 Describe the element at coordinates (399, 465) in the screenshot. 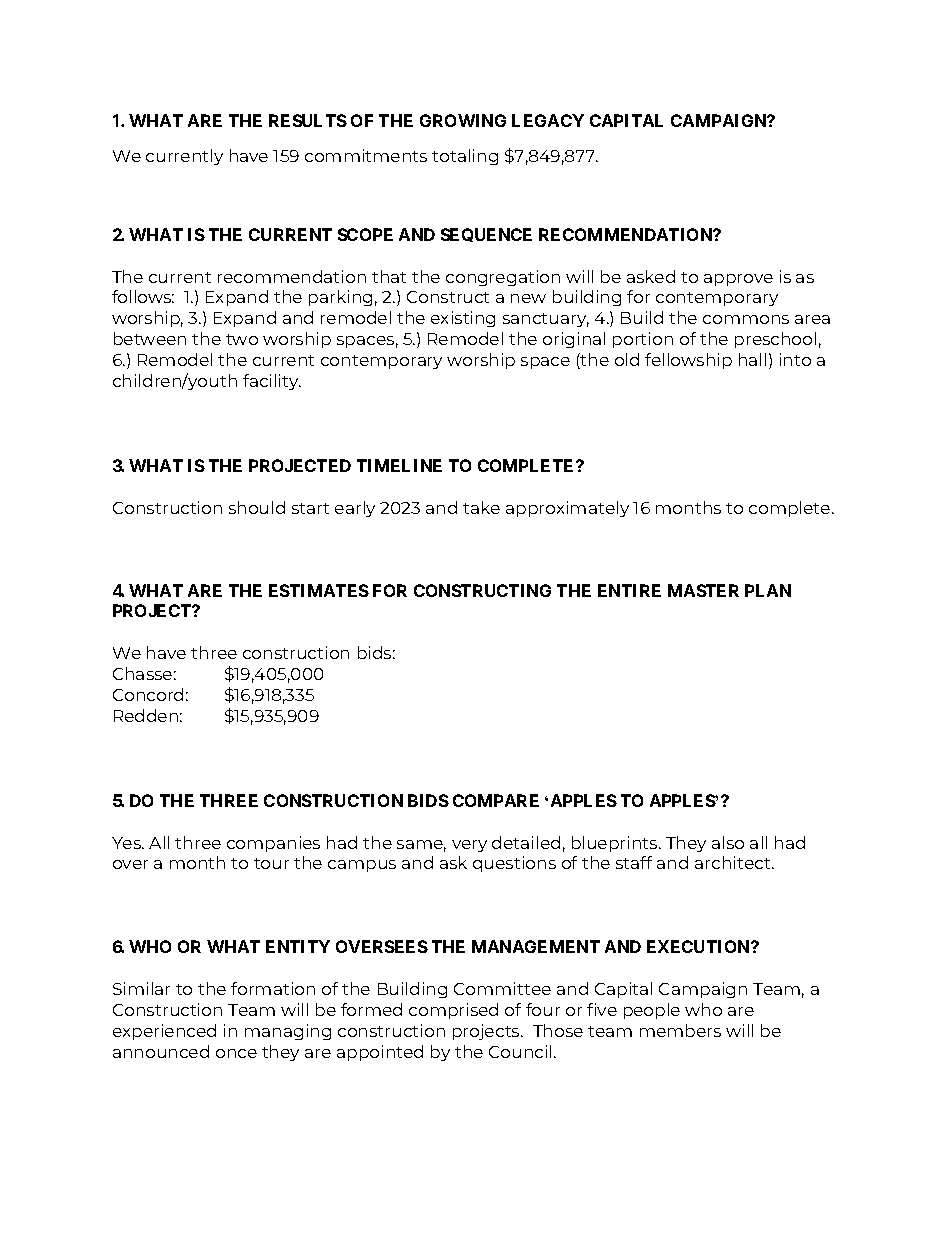

I see `TIMELINE` at that location.
